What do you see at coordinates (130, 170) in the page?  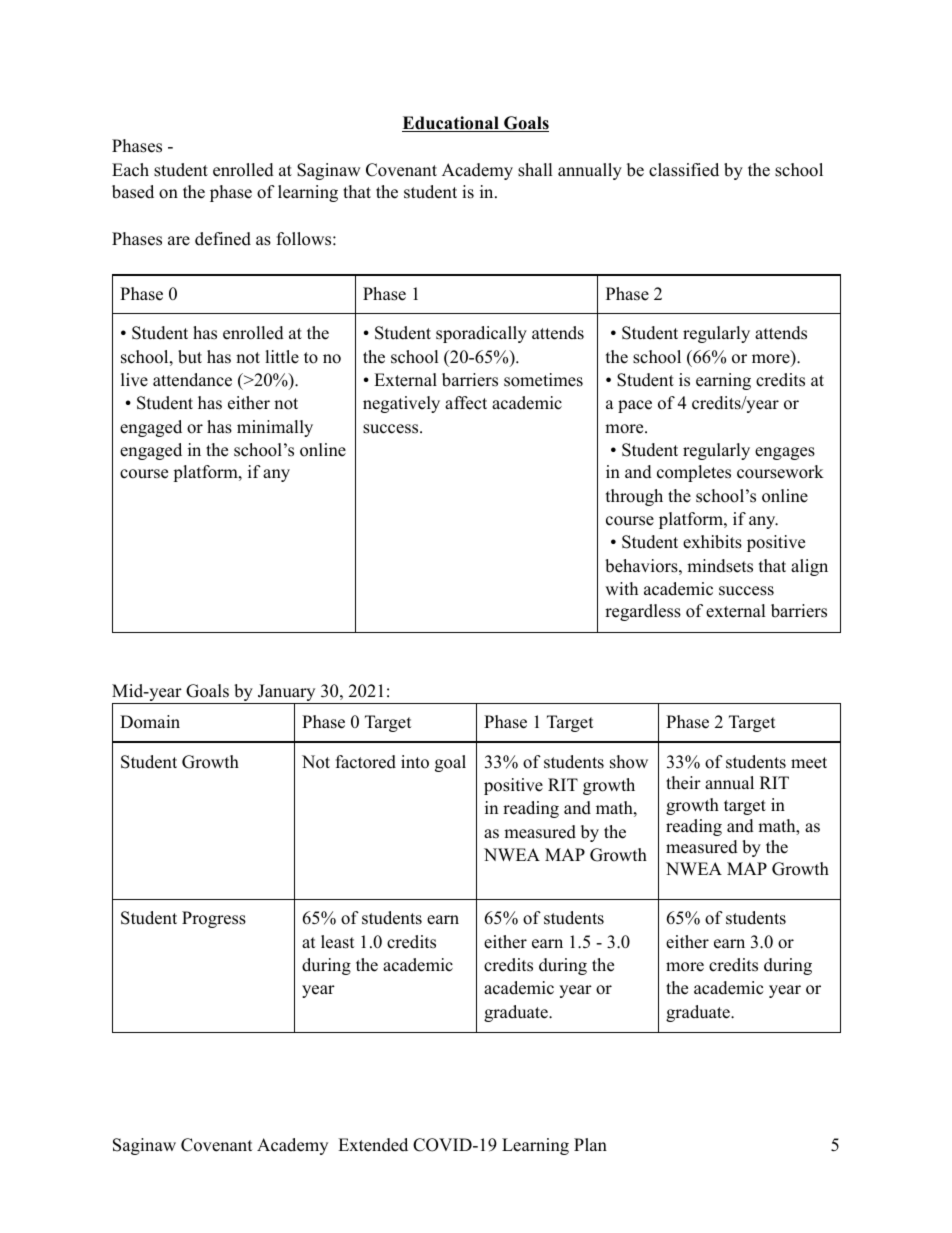 I see `Each` at bounding box center [130, 170].
